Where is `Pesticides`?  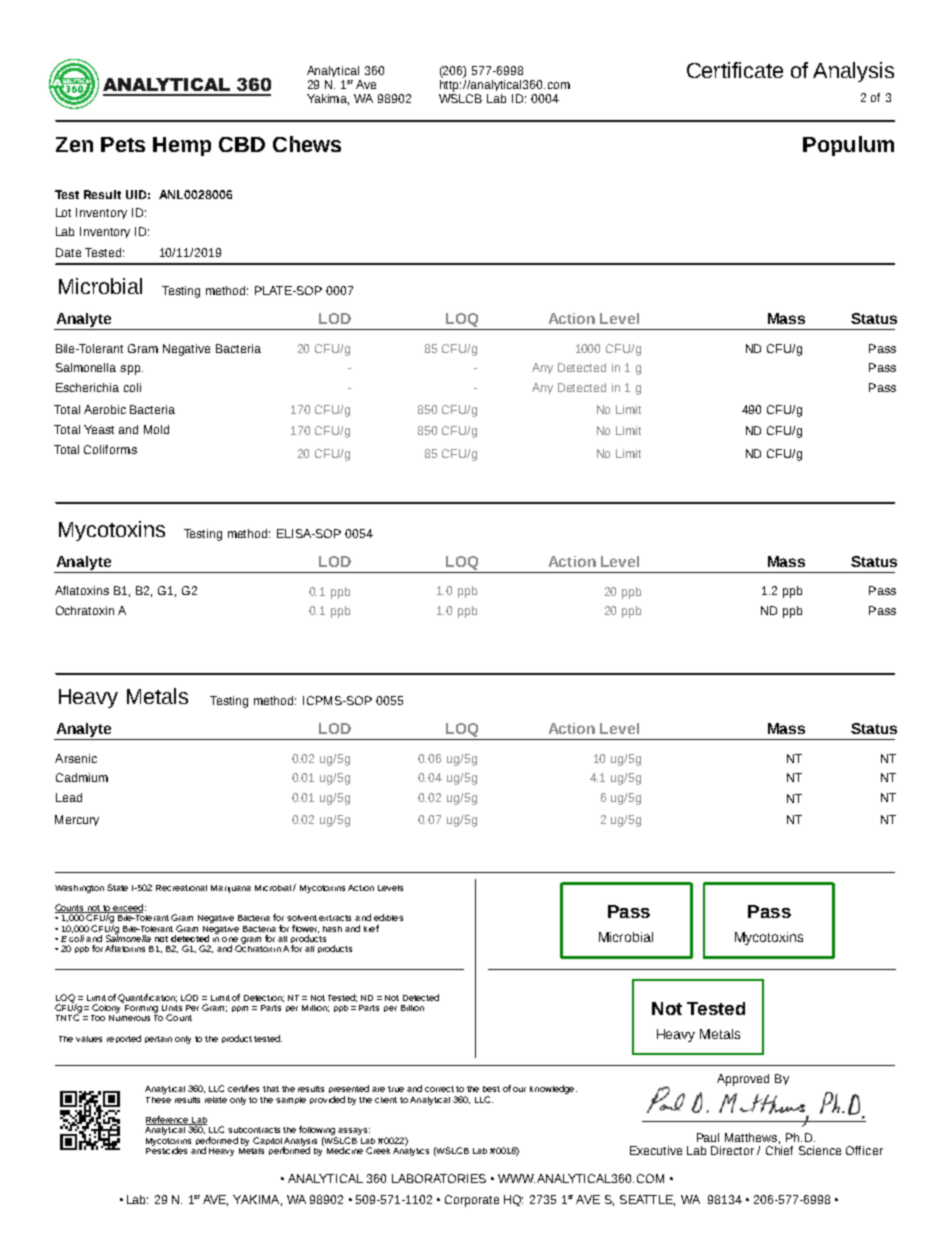
Pesticides is located at coordinates (166, 1149).
